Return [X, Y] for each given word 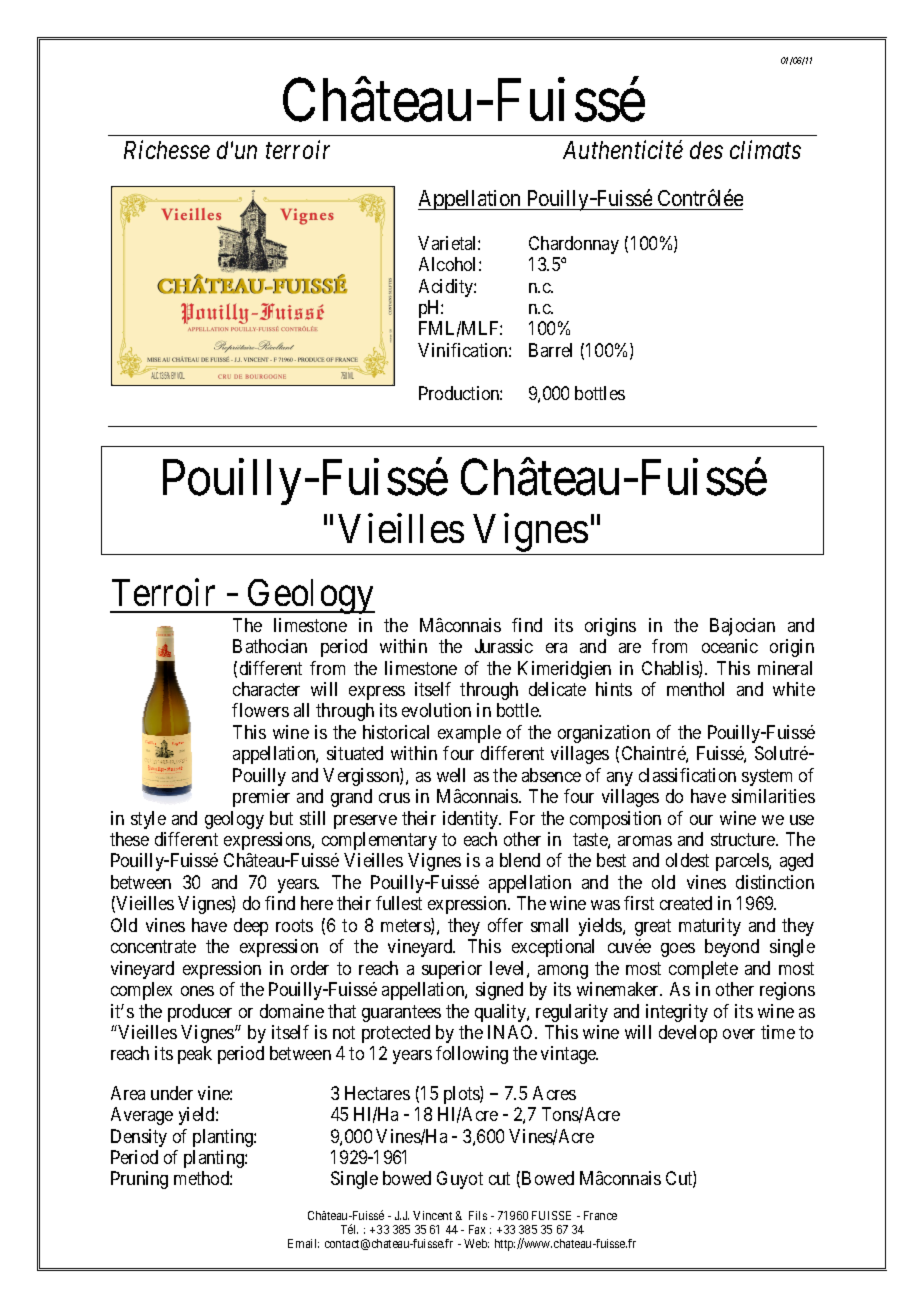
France [600, 1215]
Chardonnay [574, 245]
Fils [478, 1215]
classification [687, 775]
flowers [260, 710]
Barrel [550, 350]
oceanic [730, 646]
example [469, 734]
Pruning [139, 1180]
